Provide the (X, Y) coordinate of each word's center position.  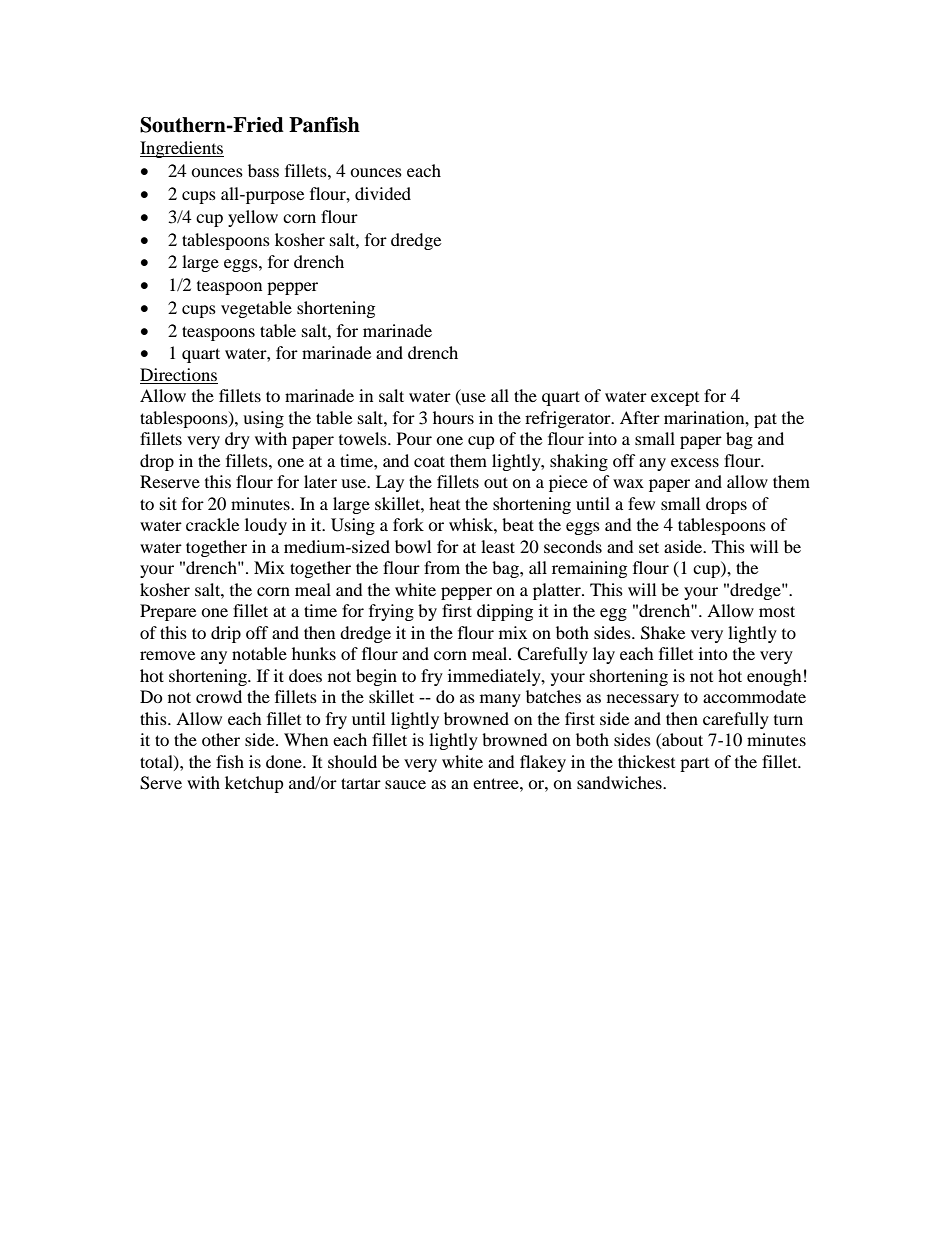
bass (263, 170)
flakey (543, 763)
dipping (505, 612)
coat (429, 461)
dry (237, 440)
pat (765, 420)
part (694, 765)
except (675, 399)
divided (383, 193)
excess (695, 462)
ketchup (254, 784)
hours (453, 417)
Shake (663, 633)
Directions (179, 376)
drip (226, 634)
